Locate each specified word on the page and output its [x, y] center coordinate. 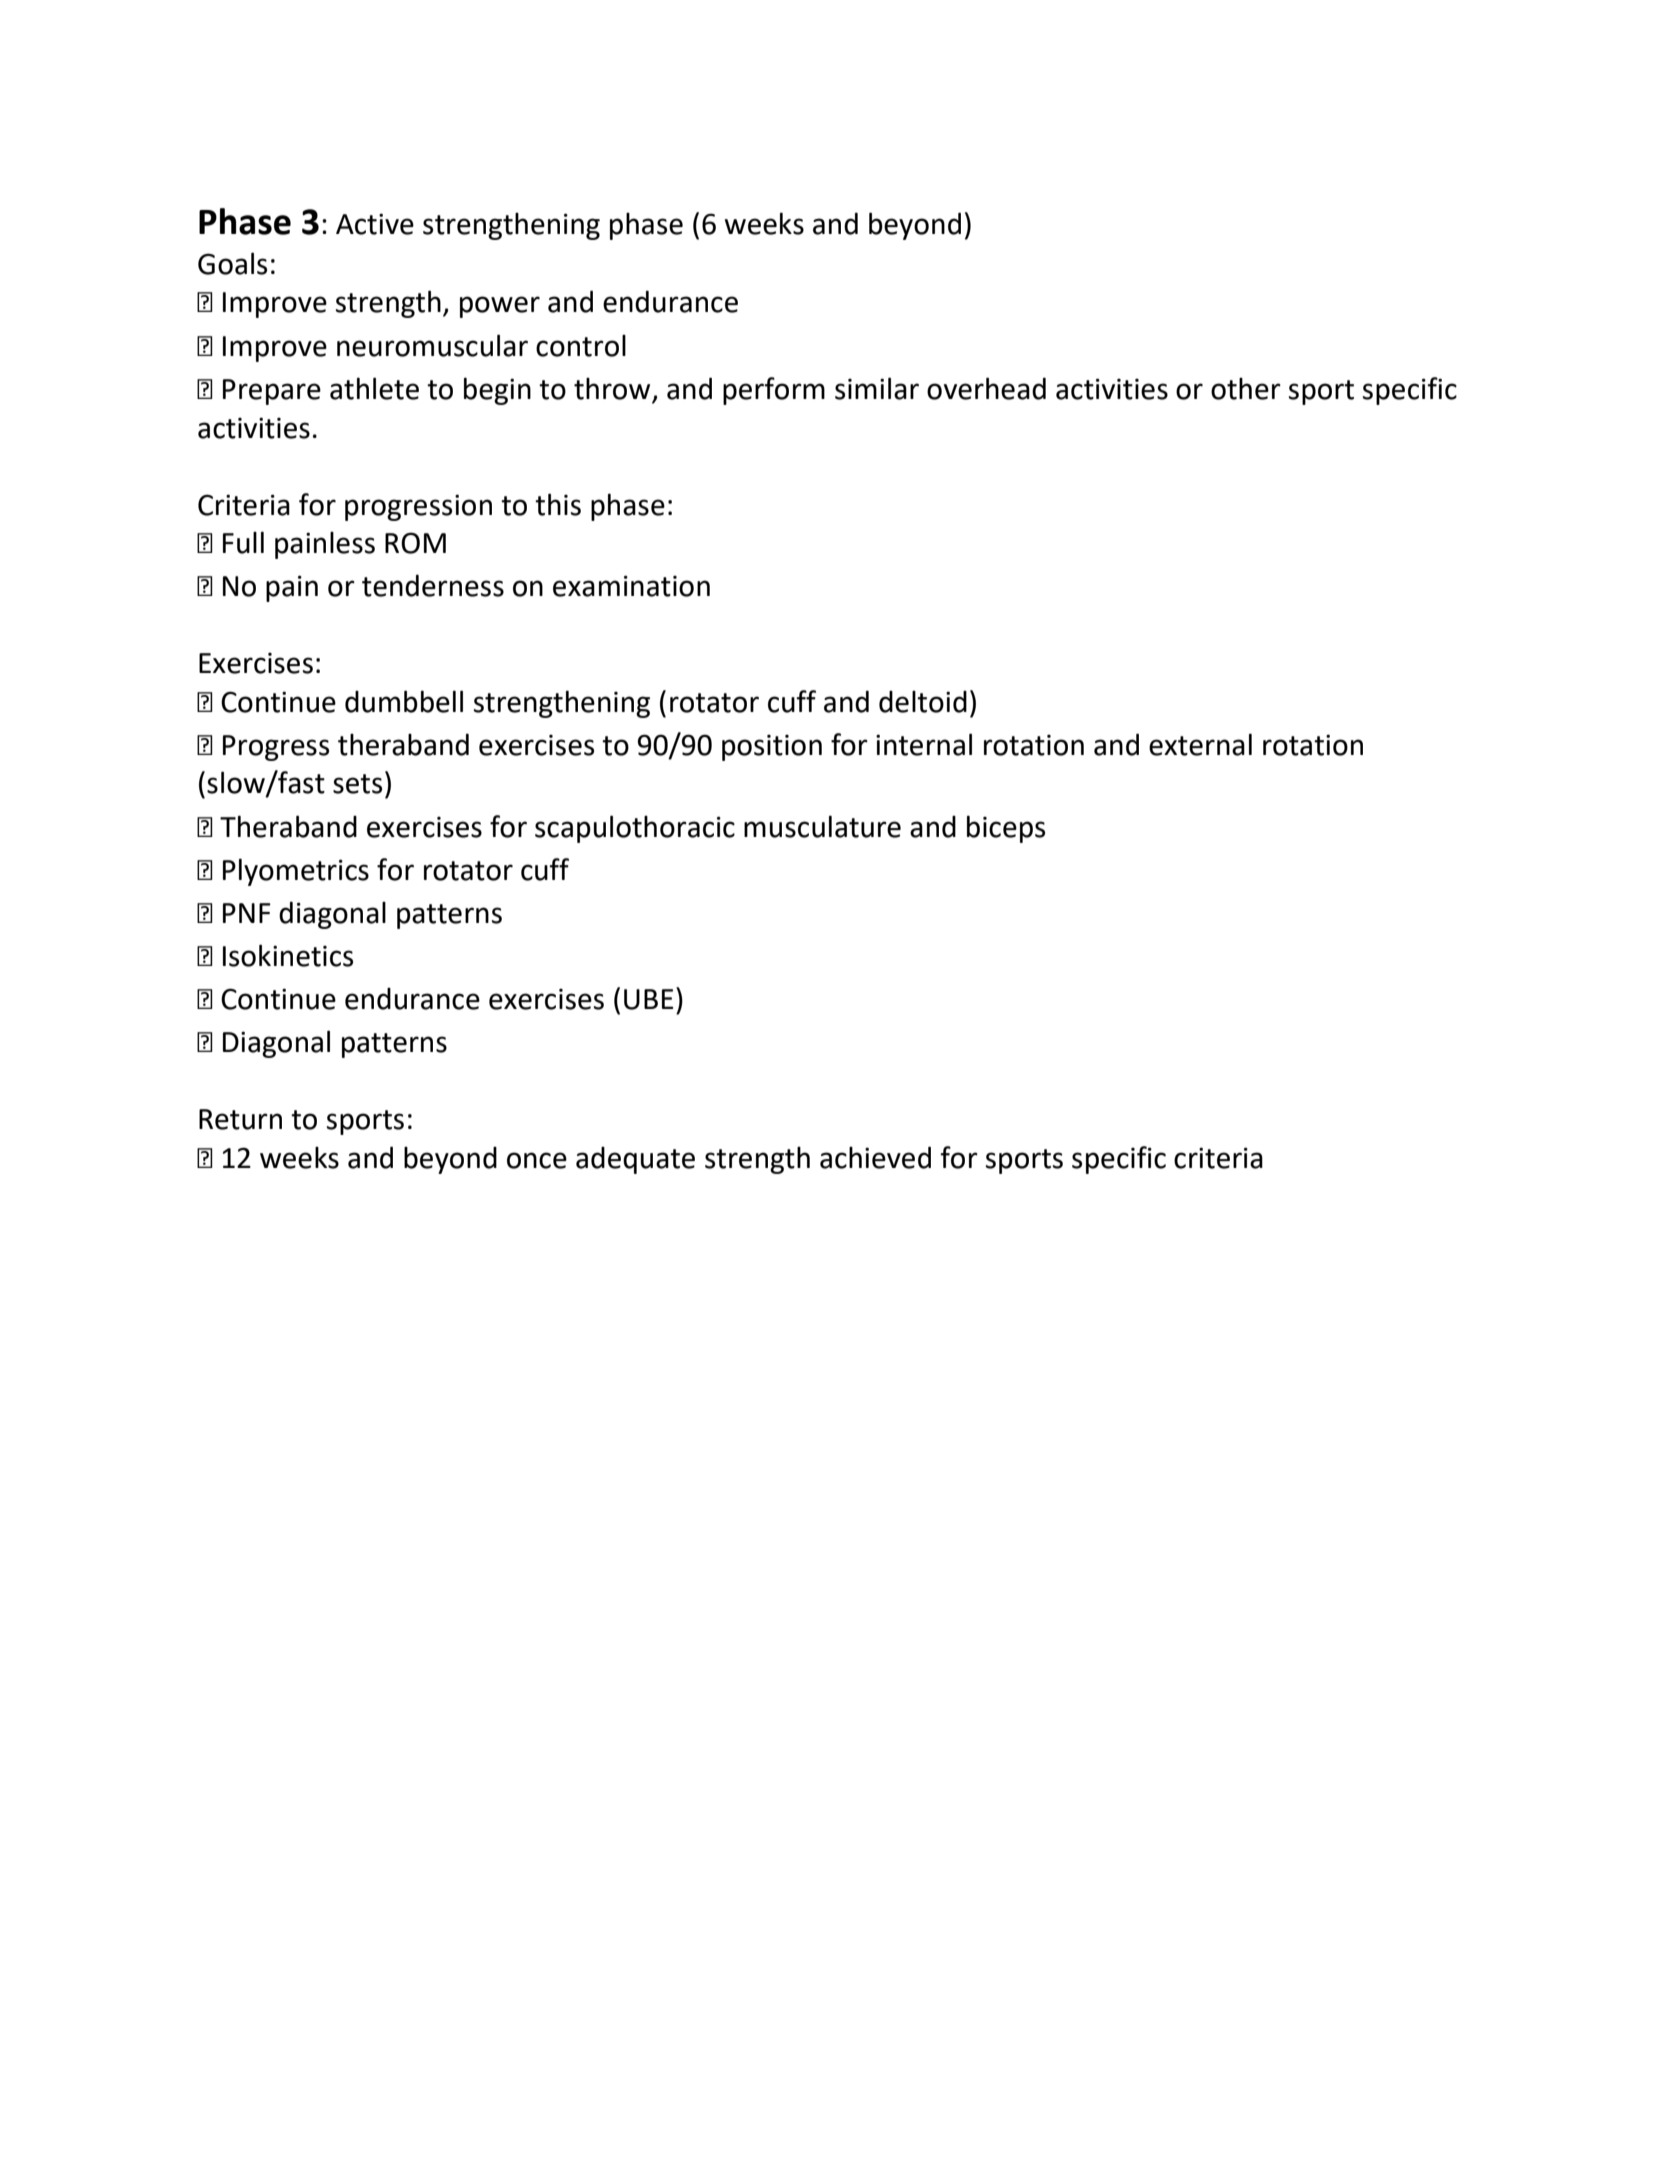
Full [243, 542]
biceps [1006, 829]
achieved [875, 1157]
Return [240, 1119]
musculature [822, 826]
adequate [635, 1160]
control [581, 346]
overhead [986, 388]
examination [631, 586]
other [1246, 389]
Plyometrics [296, 872]
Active [375, 224]
